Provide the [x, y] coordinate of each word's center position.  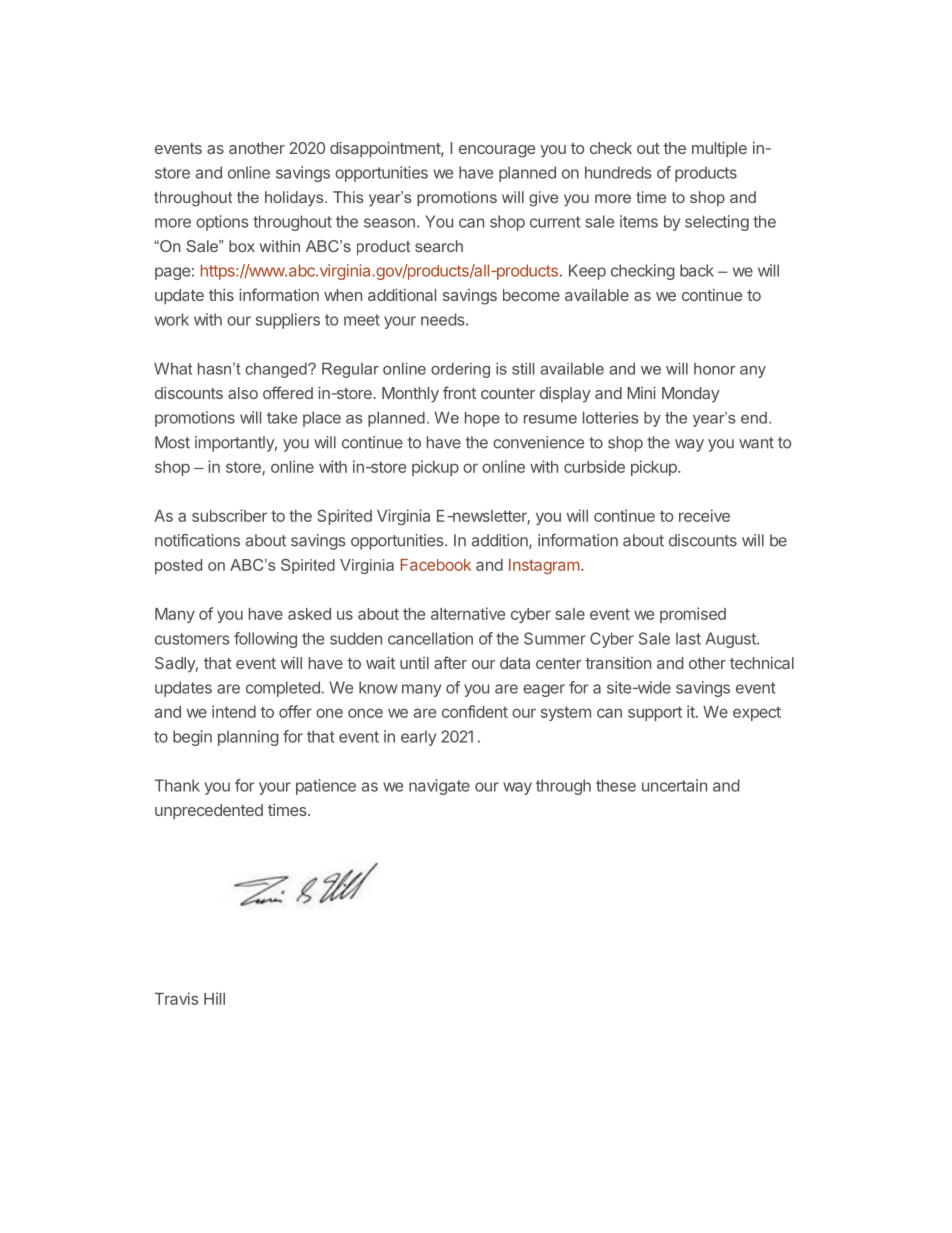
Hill [214, 998]
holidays [295, 199]
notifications [197, 540]
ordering [460, 370]
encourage [497, 151]
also [243, 393]
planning [248, 738]
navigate [439, 787]
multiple [719, 149]
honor [715, 369]
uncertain [674, 785]
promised [693, 615]
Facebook [435, 565]
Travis [177, 998]
